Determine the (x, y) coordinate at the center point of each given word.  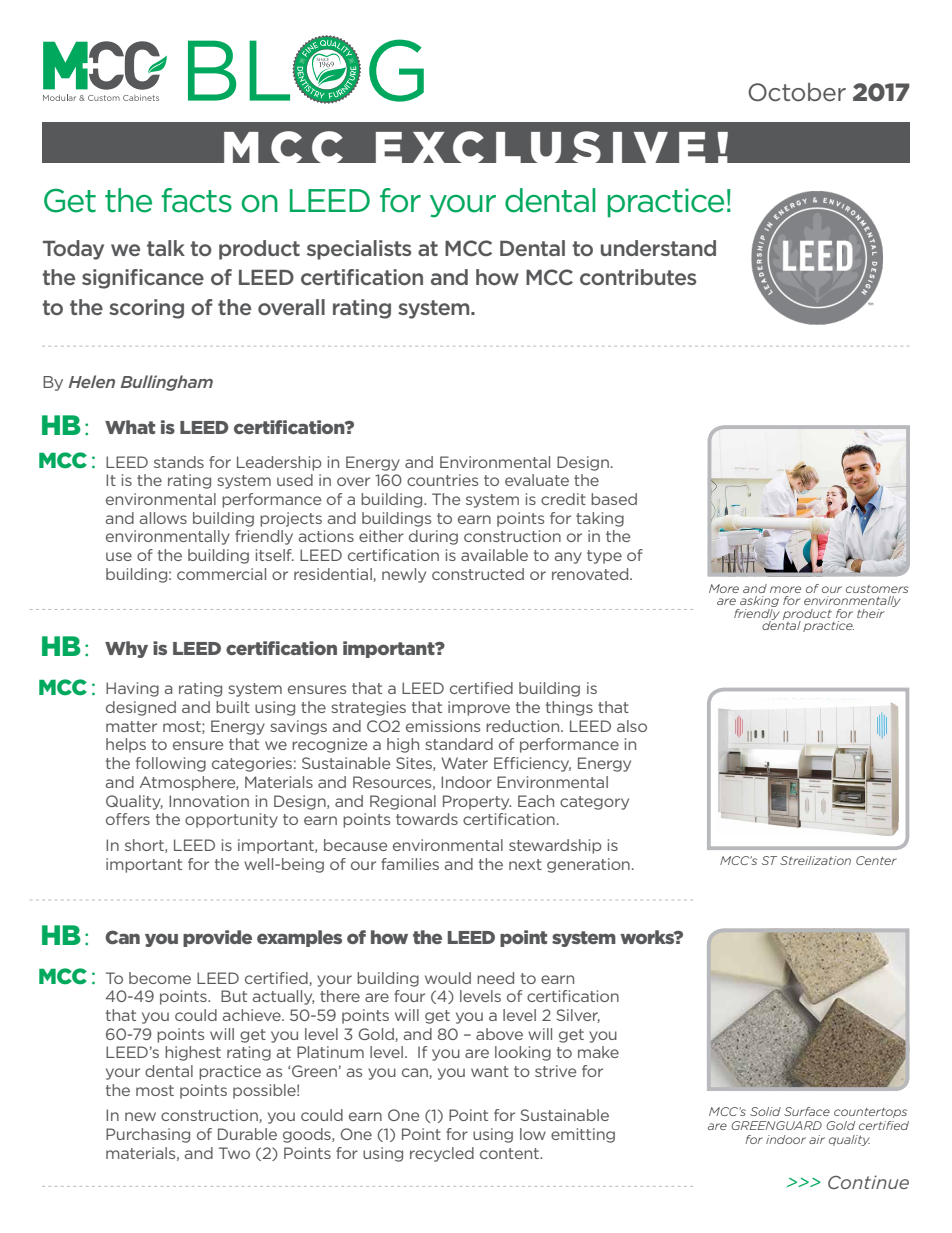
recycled (442, 1154)
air (817, 1139)
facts (196, 200)
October (797, 92)
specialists (359, 250)
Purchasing (148, 1135)
